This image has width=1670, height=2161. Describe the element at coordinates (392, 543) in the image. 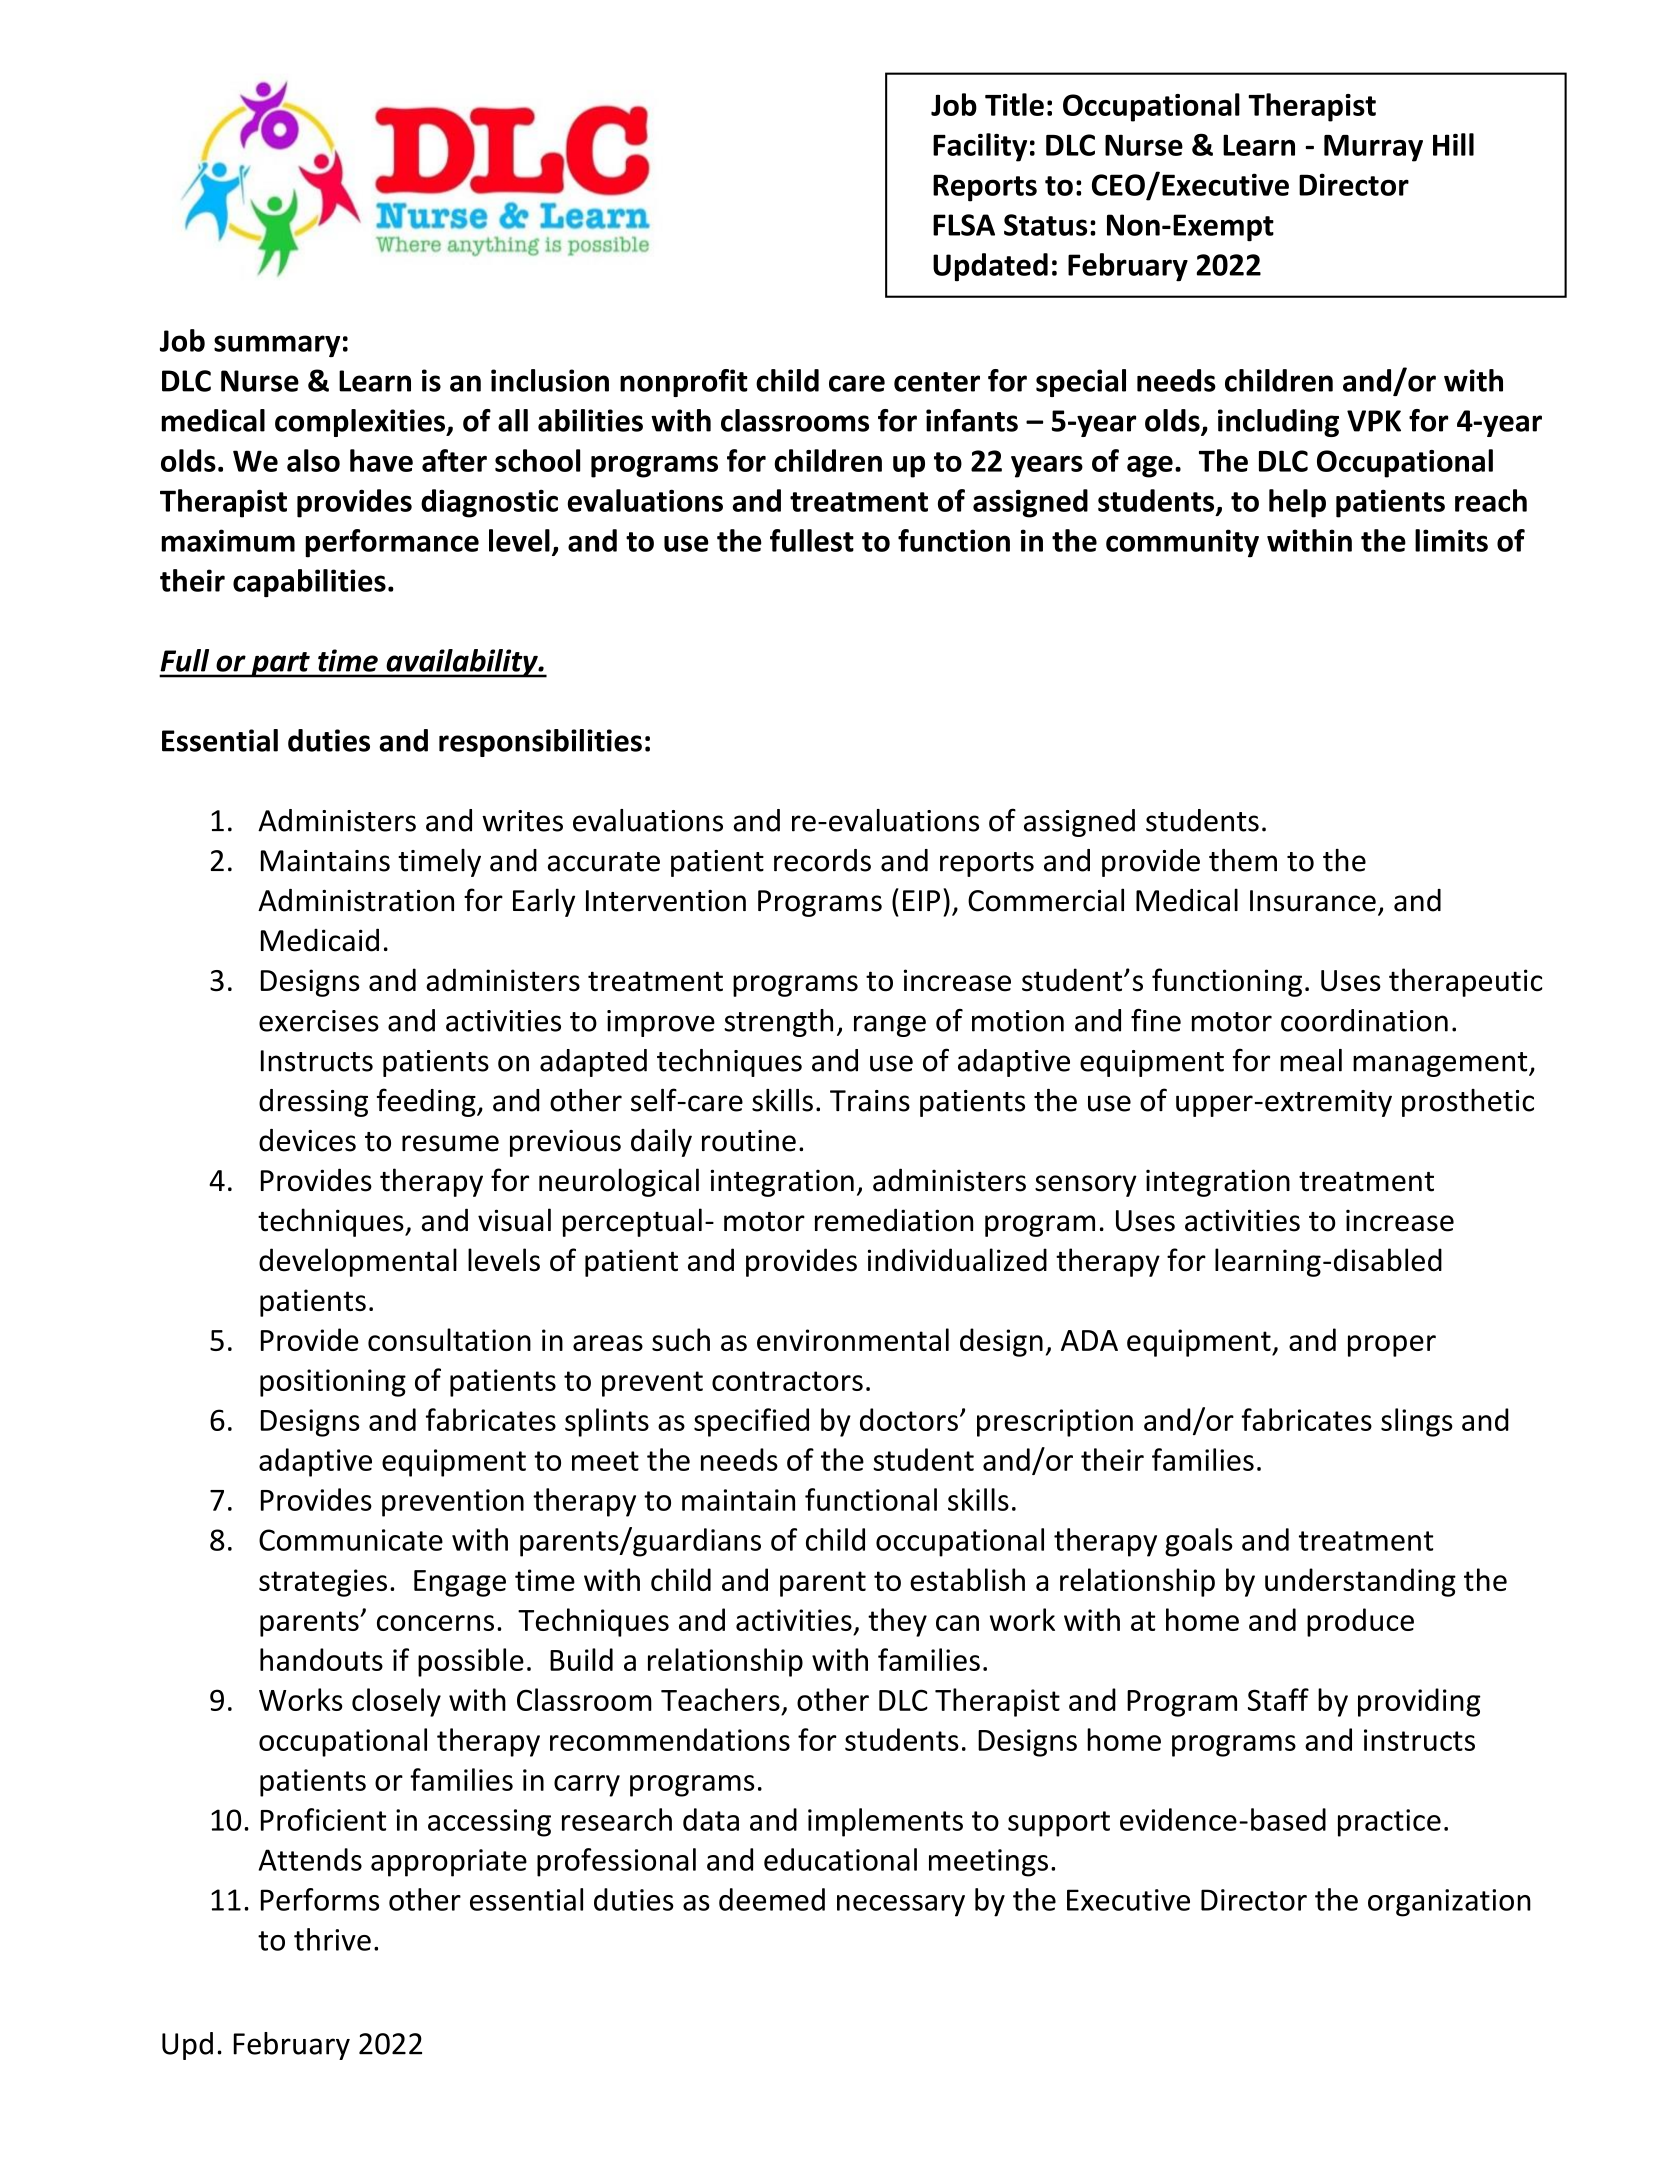

I see `performance` at that location.
